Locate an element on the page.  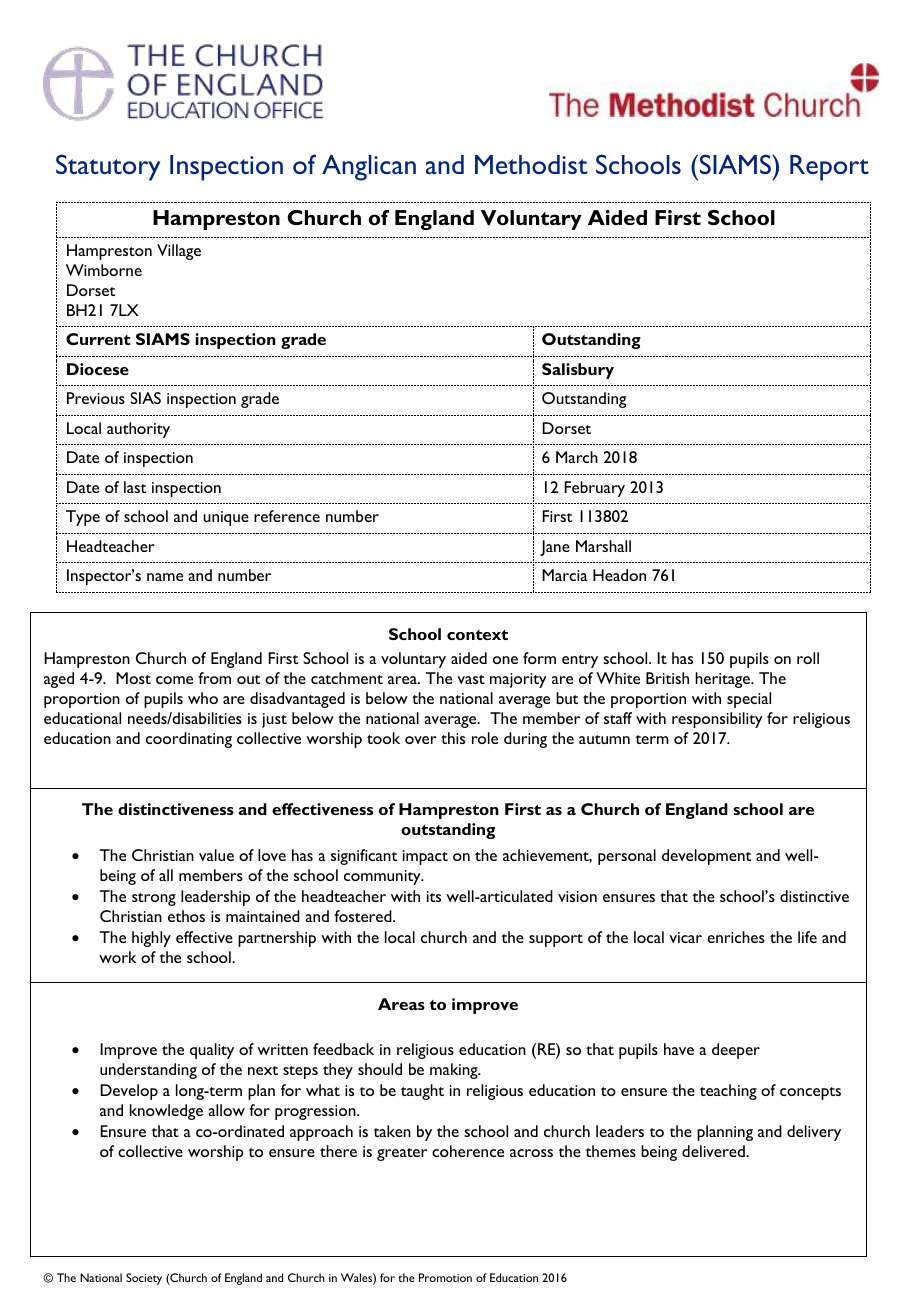
March is located at coordinates (577, 457).
